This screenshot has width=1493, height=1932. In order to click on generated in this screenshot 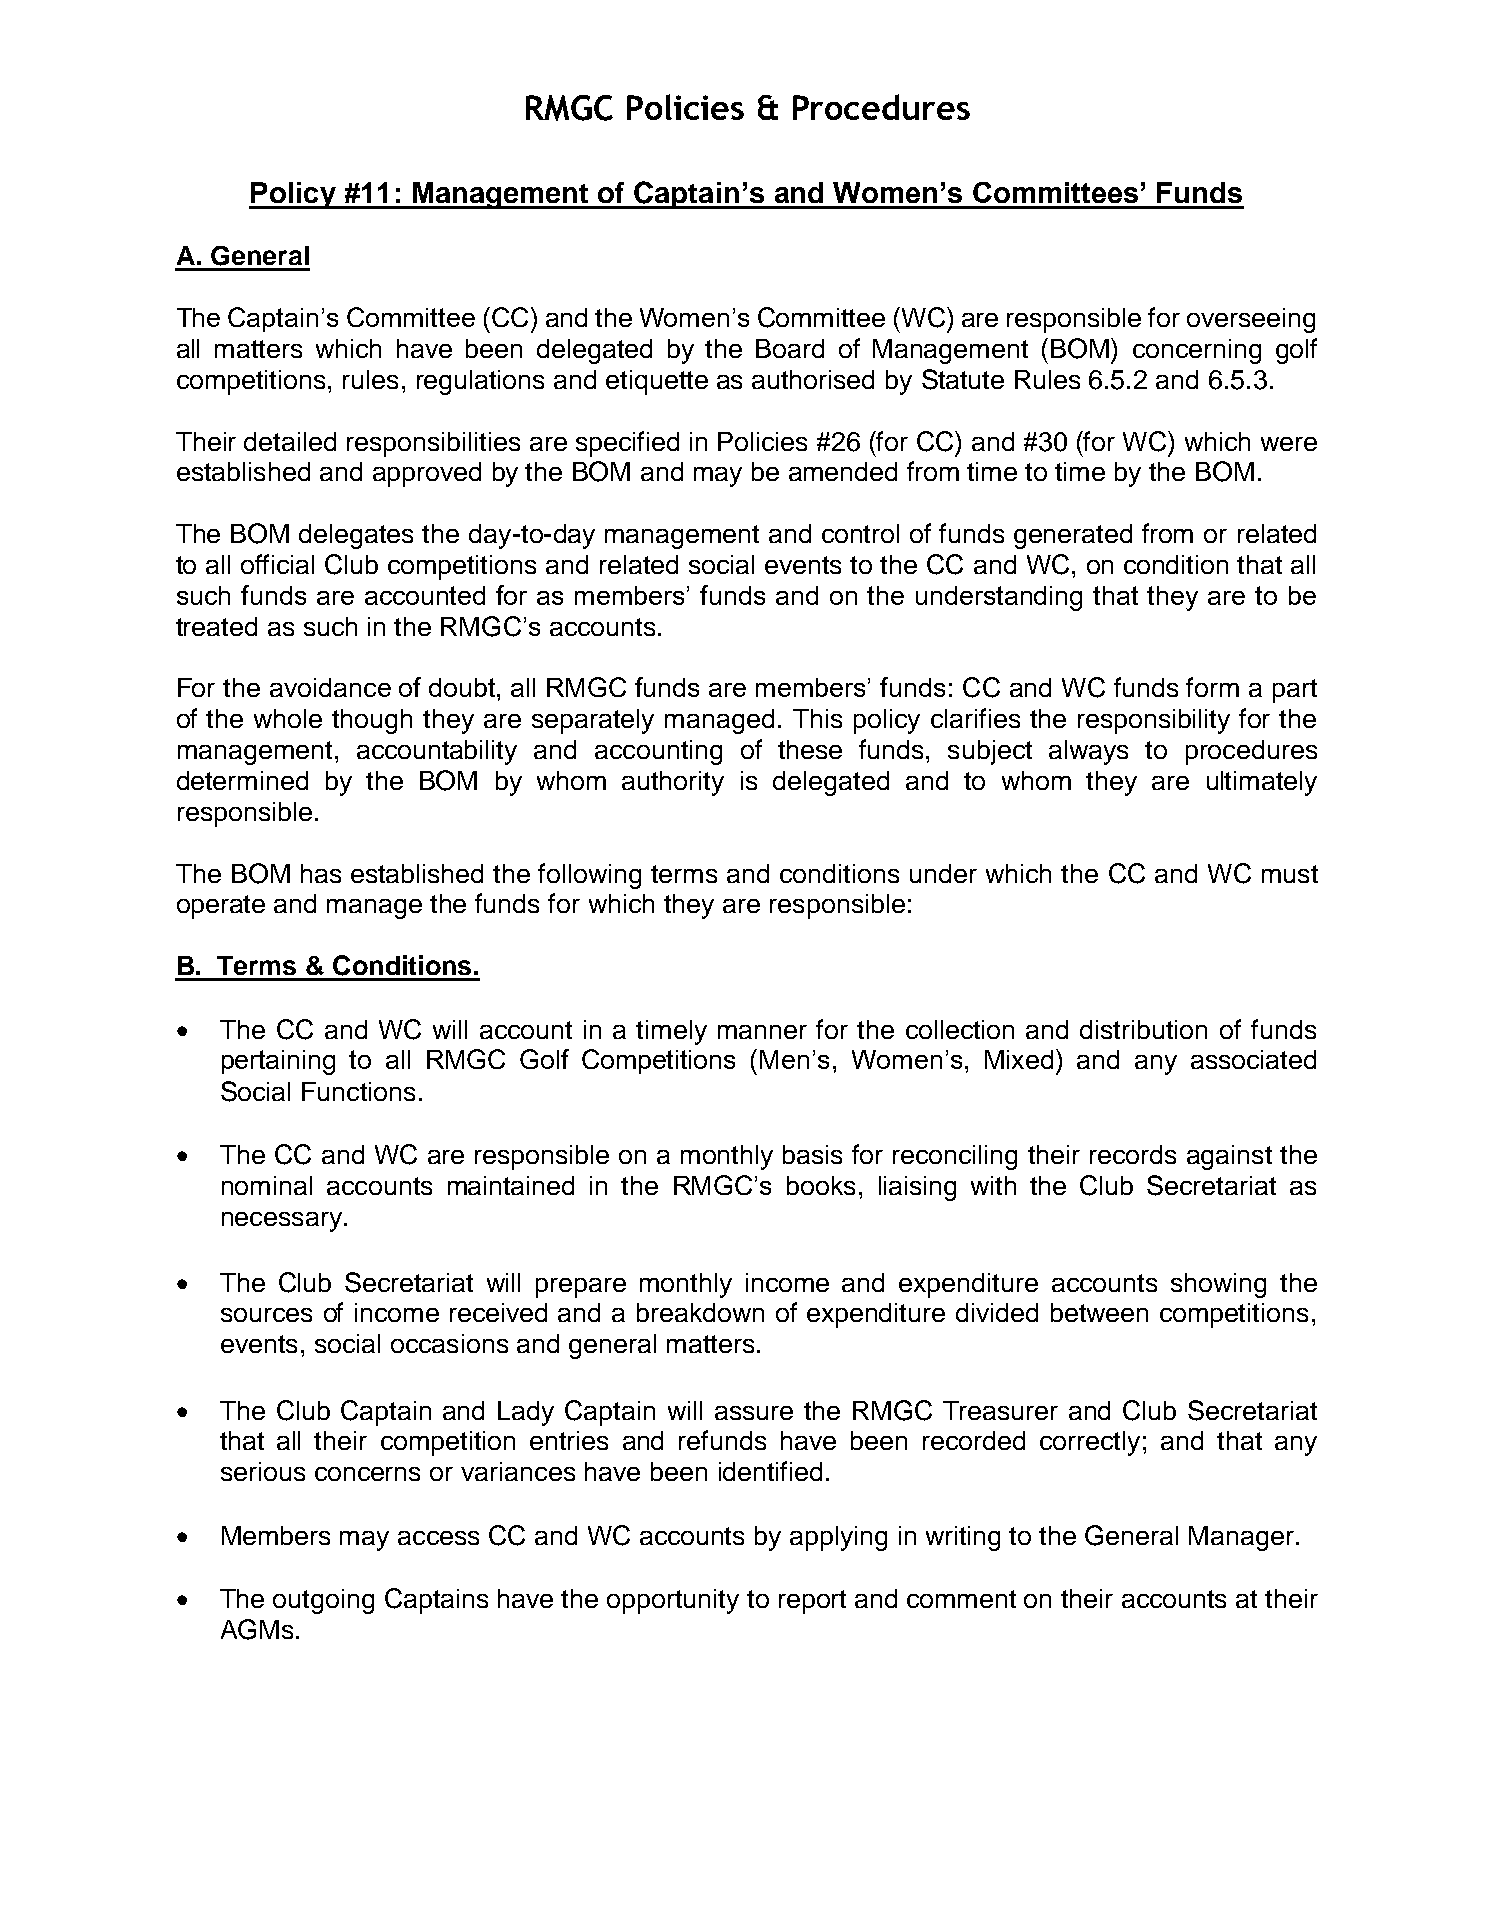, I will do `click(1073, 536)`.
